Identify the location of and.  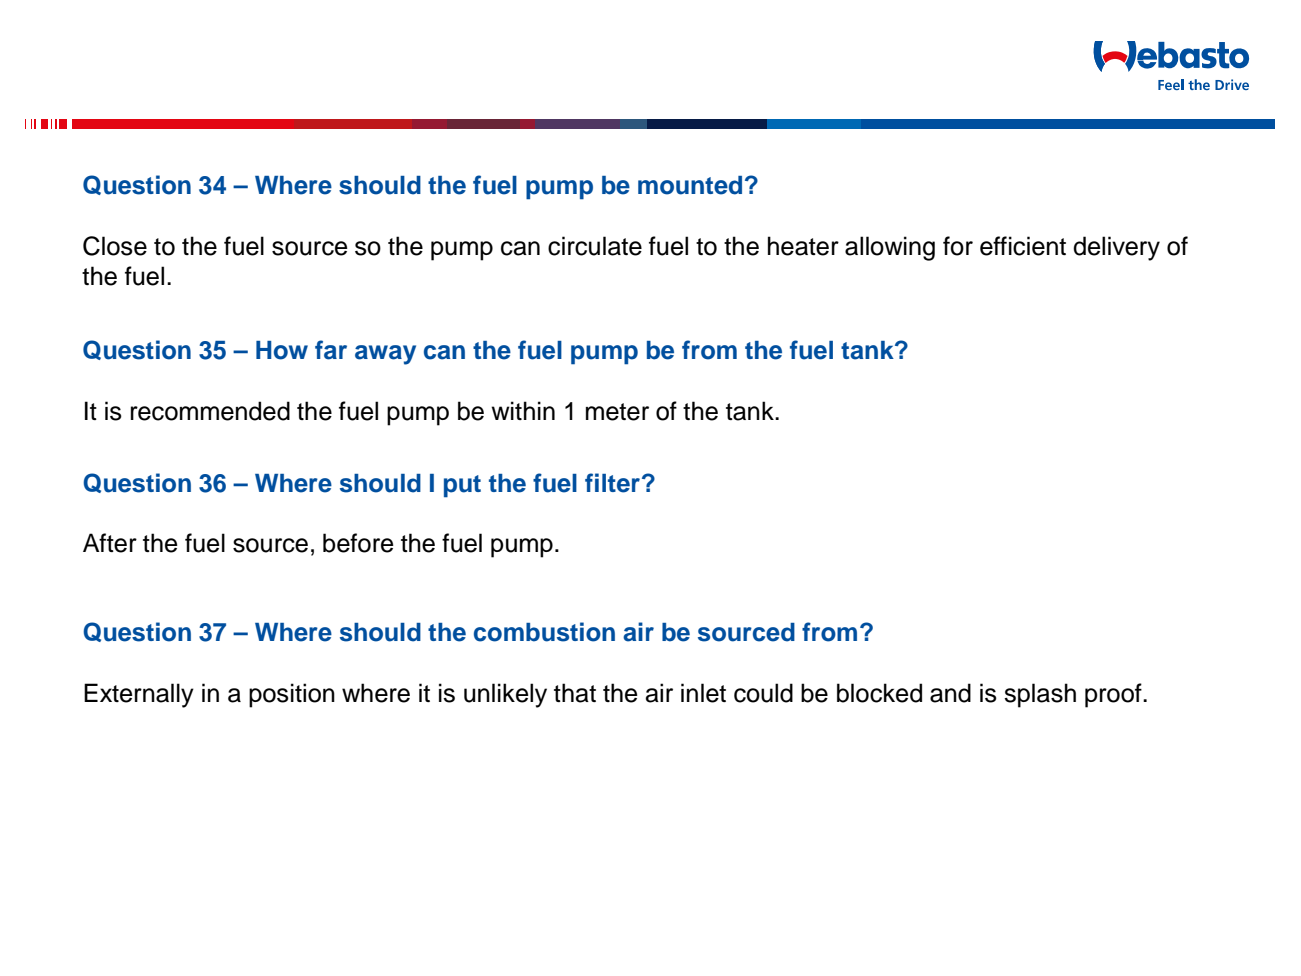
(950, 693).
